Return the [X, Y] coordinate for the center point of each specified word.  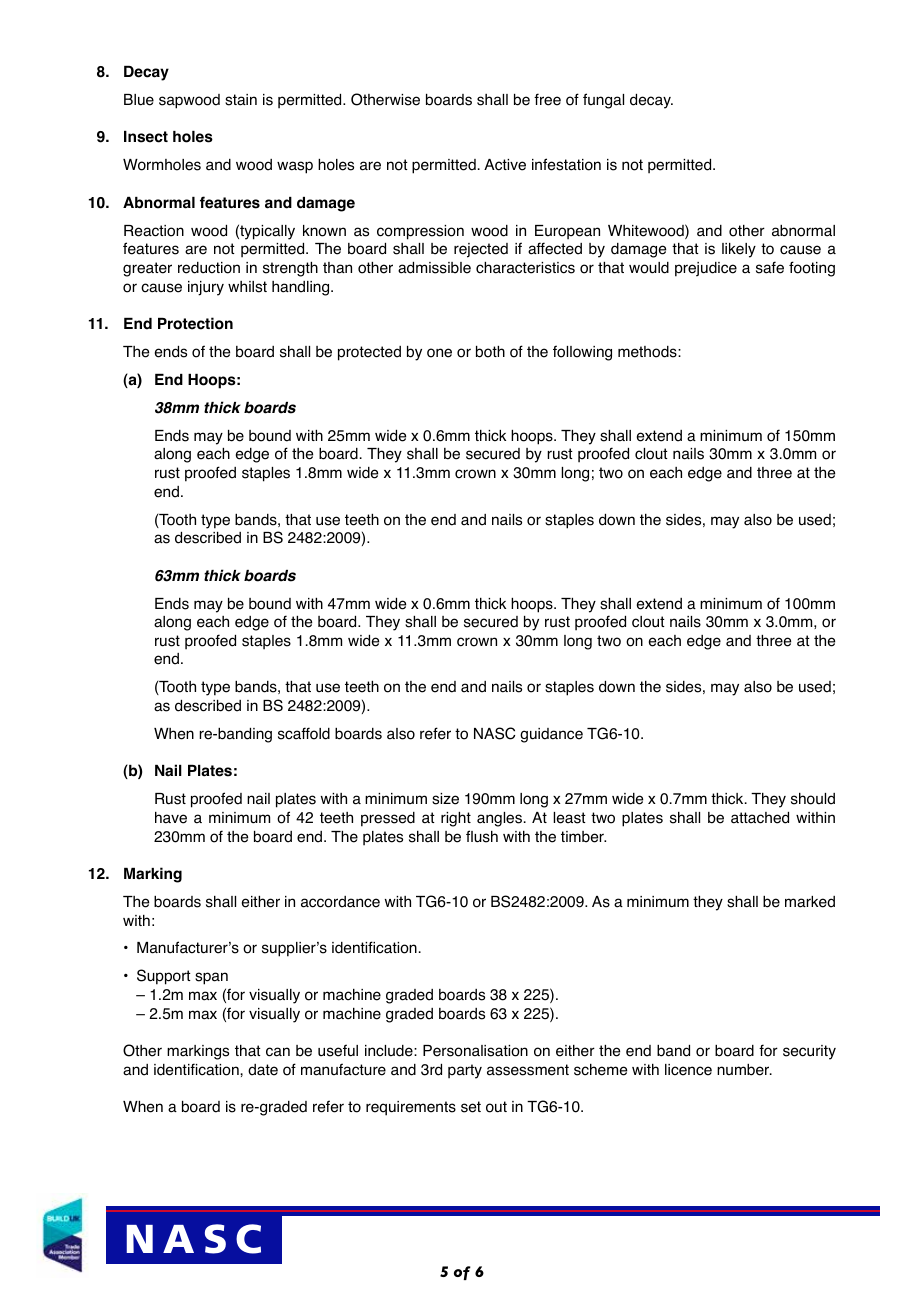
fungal [603, 101]
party [465, 1071]
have [171, 818]
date [263, 1070]
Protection [195, 323]
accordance [340, 902]
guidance [551, 735]
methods [648, 352]
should [813, 799]
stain [241, 100]
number [744, 1070]
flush [482, 836]
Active [505, 165]
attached [760, 818]
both [490, 352]
